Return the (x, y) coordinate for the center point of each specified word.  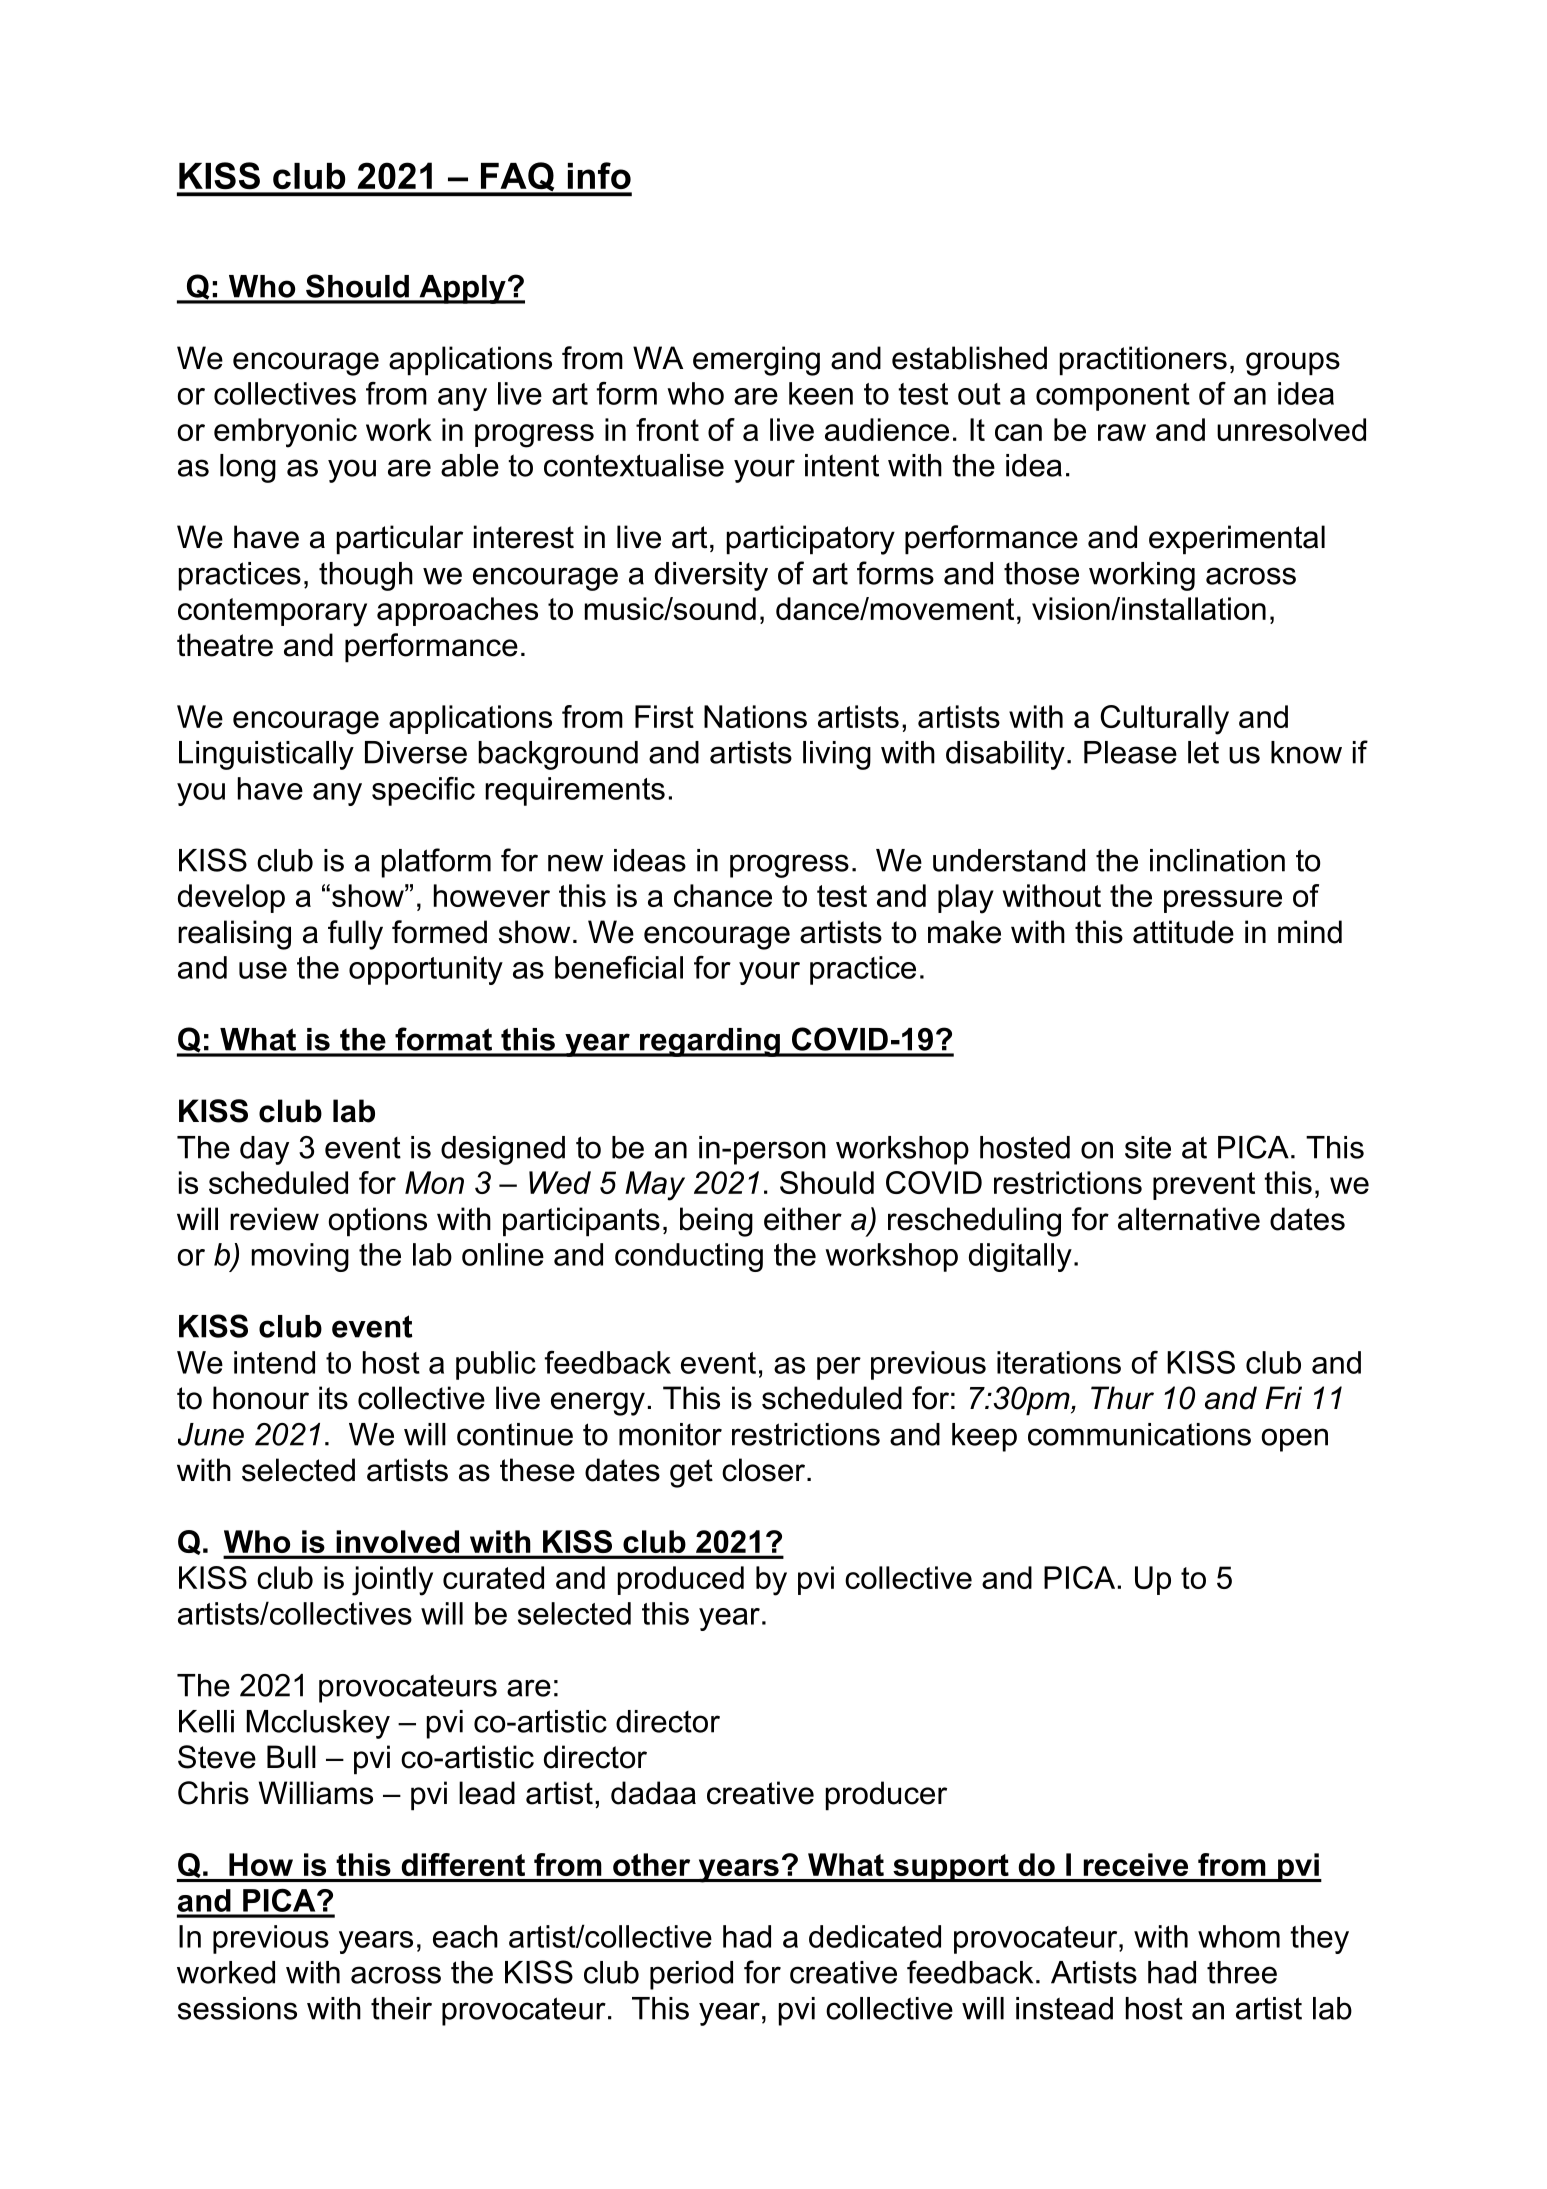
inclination (1217, 860)
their (401, 2008)
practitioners (1143, 361)
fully (355, 935)
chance (723, 895)
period (691, 1975)
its (333, 1398)
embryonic (285, 433)
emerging (756, 361)
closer (765, 1470)
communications (1139, 1434)
